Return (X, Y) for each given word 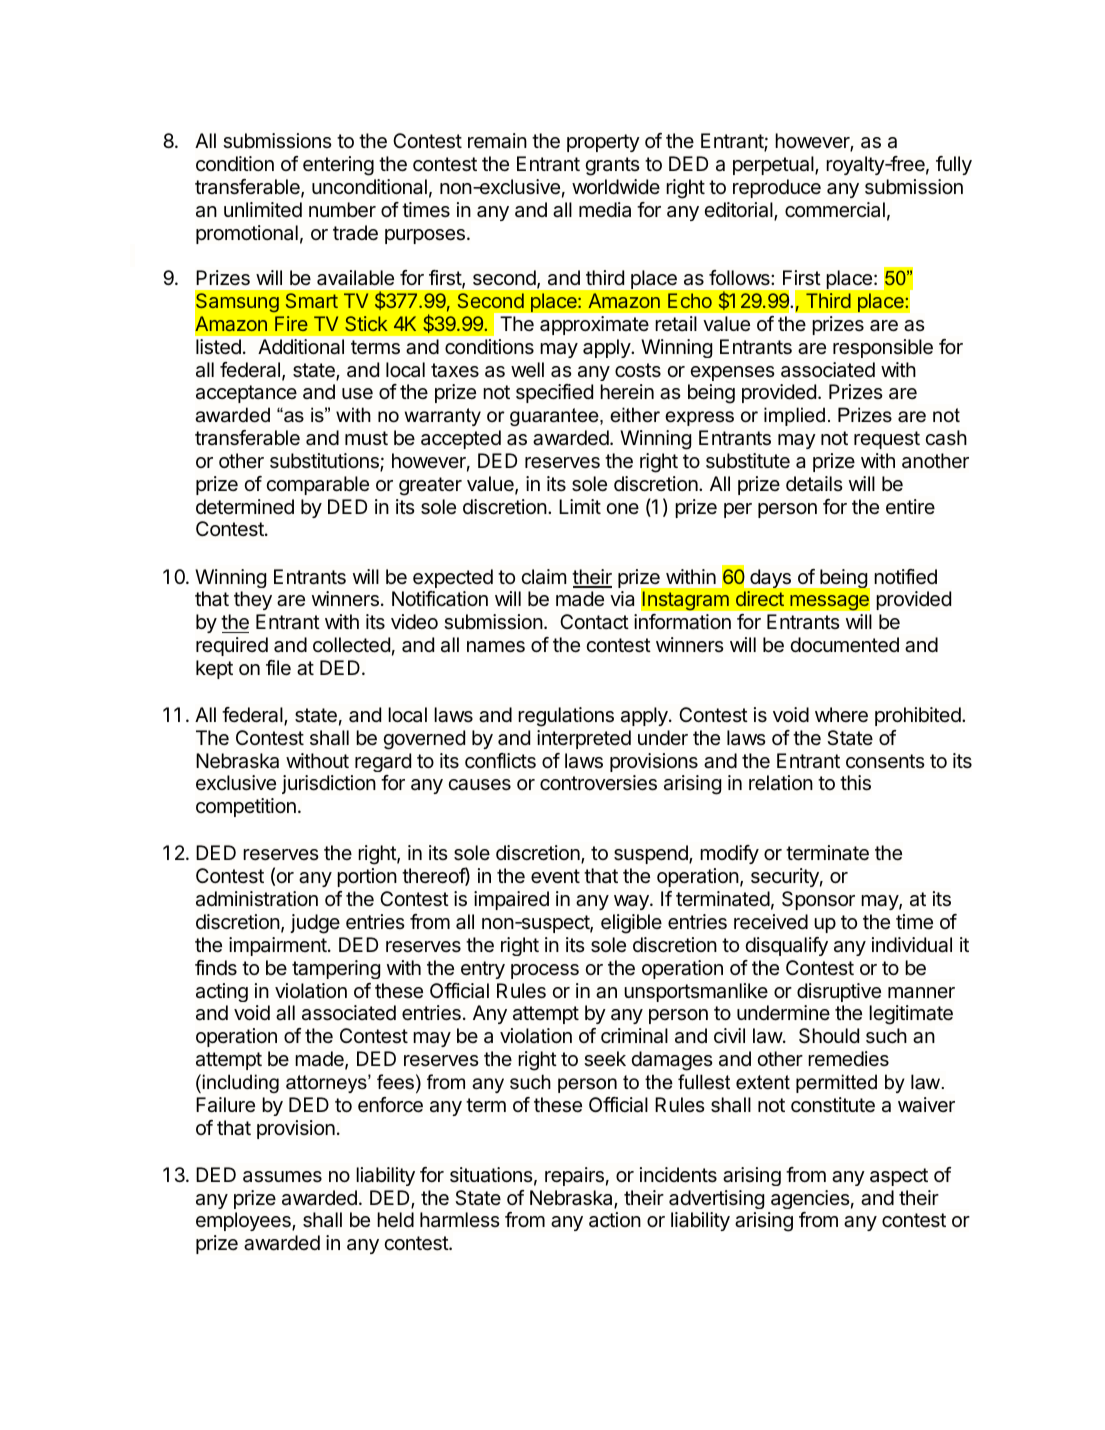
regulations (566, 717)
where (841, 715)
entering (338, 166)
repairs (574, 1176)
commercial (835, 210)
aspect (899, 1177)
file (278, 667)
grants (612, 166)
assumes (282, 1177)
